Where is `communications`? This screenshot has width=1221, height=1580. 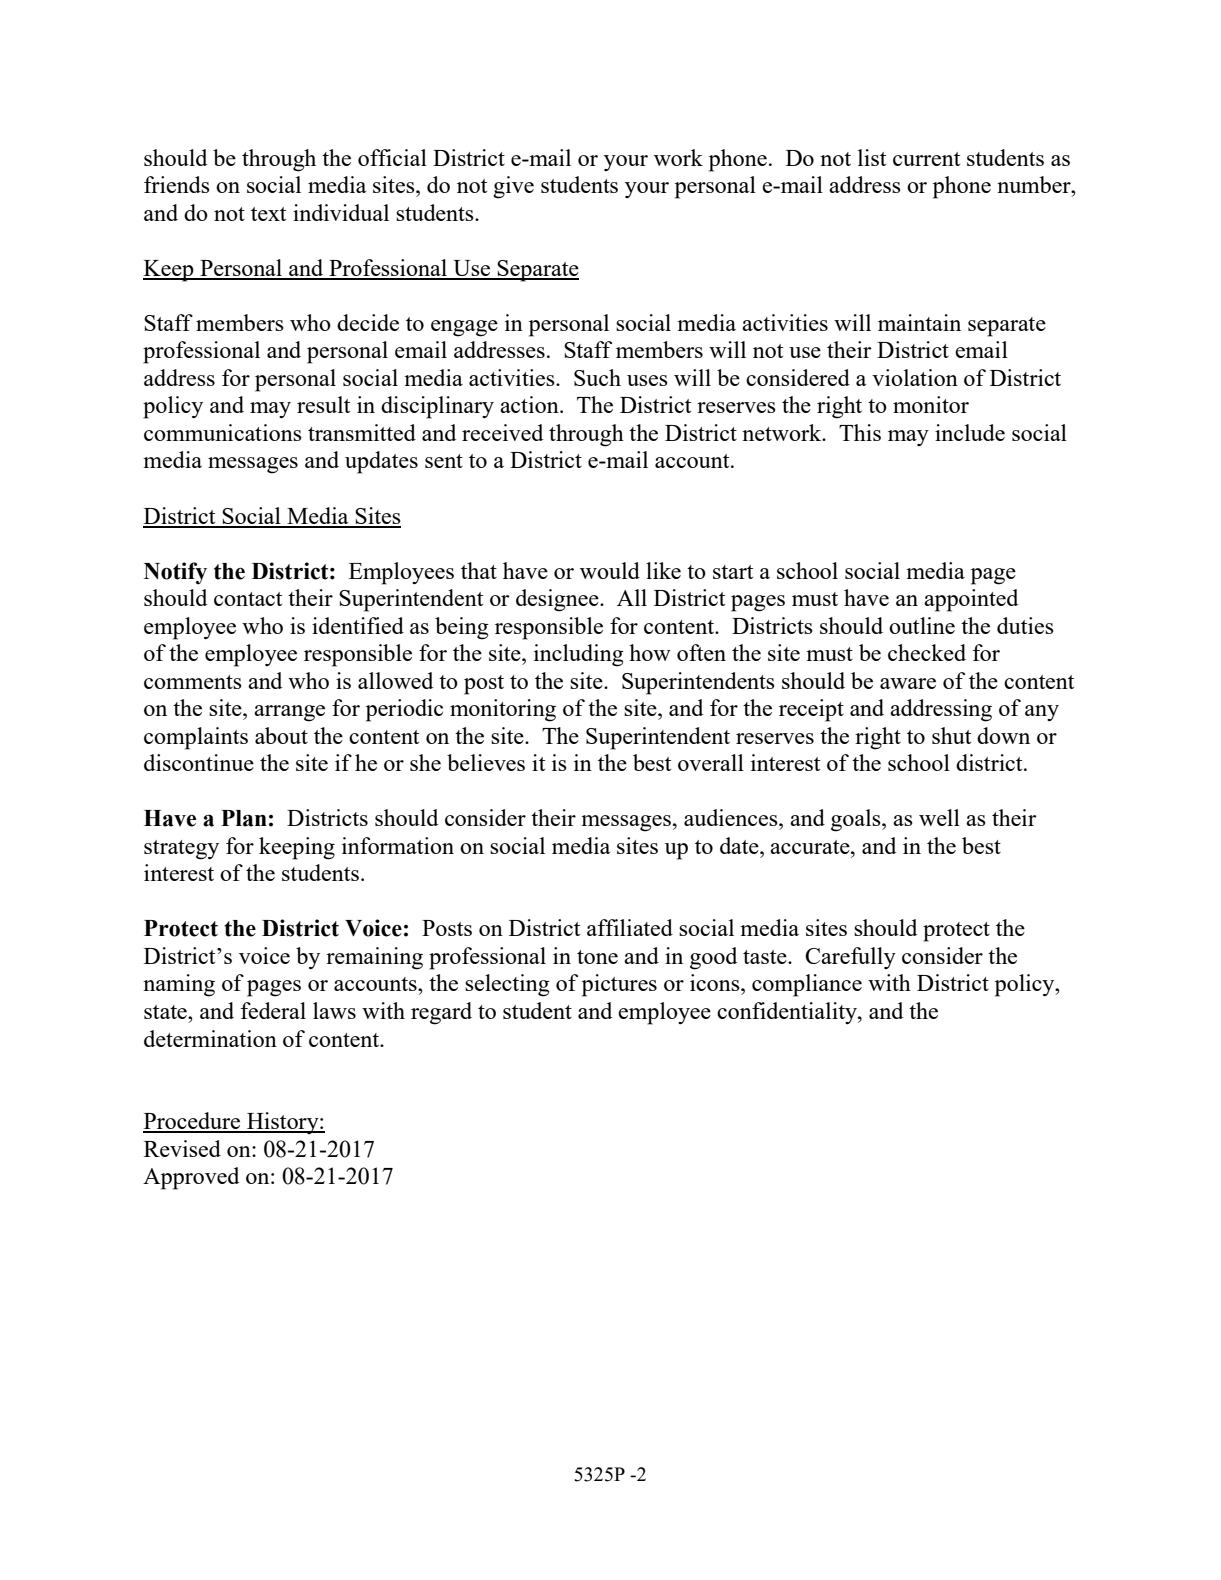
communications is located at coordinates (223, 432).
